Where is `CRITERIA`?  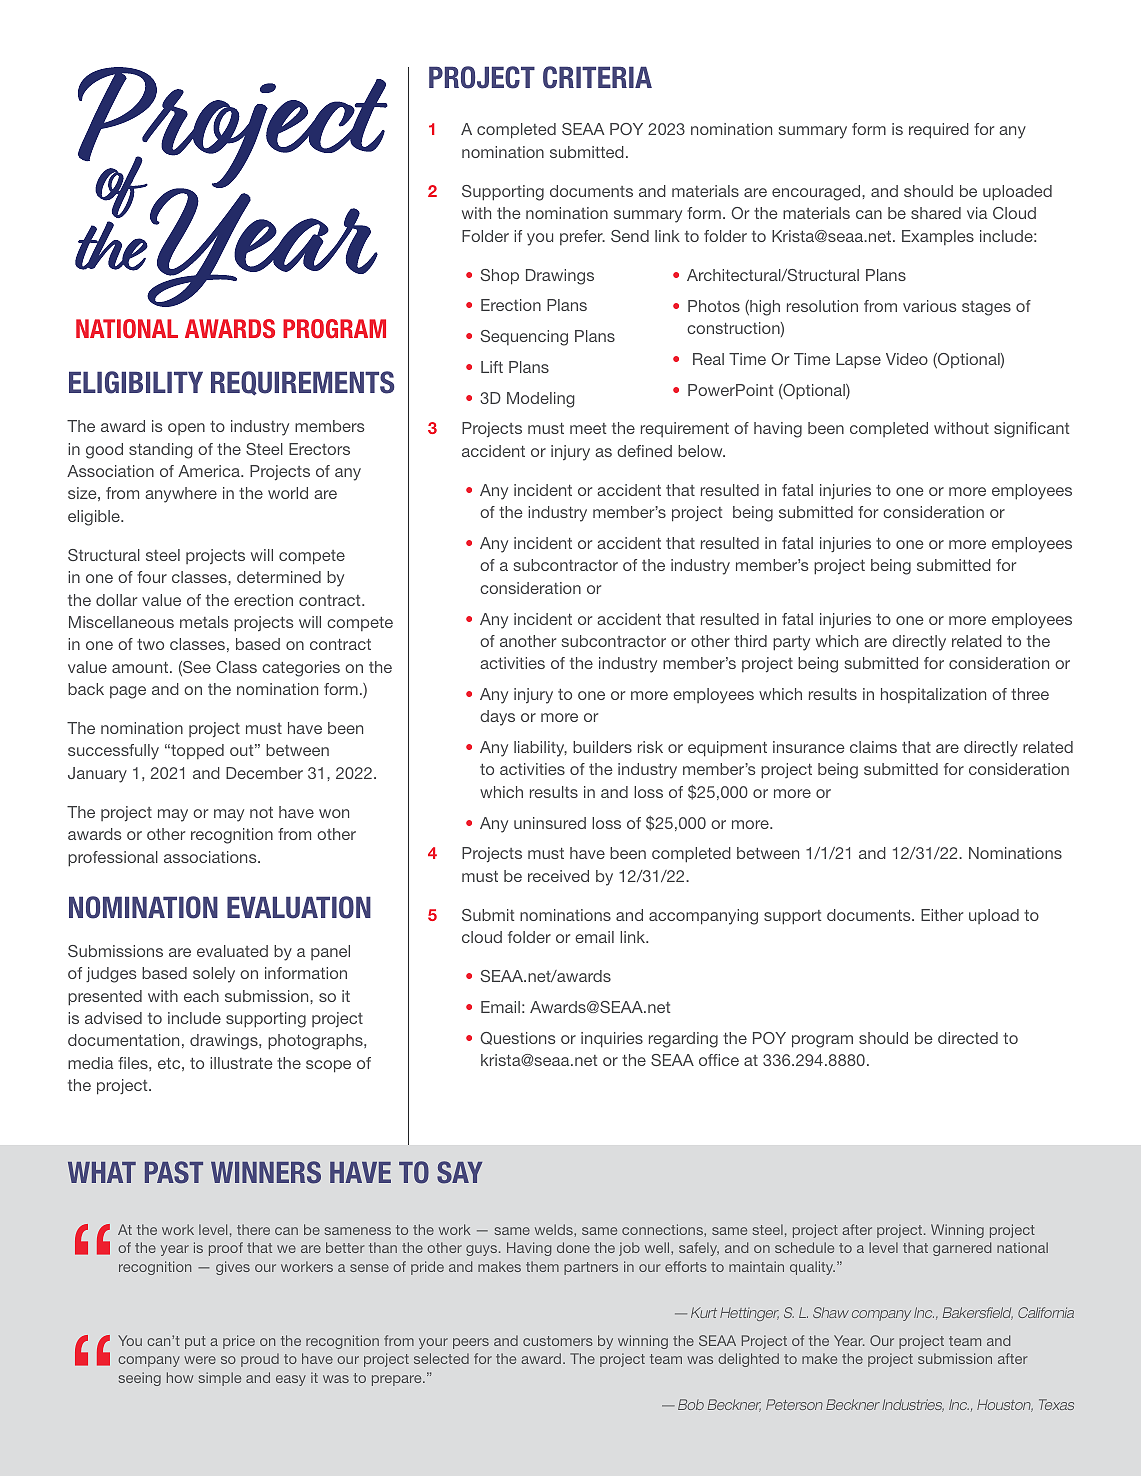
CRITERIA is located at coordinates (597, 77).
